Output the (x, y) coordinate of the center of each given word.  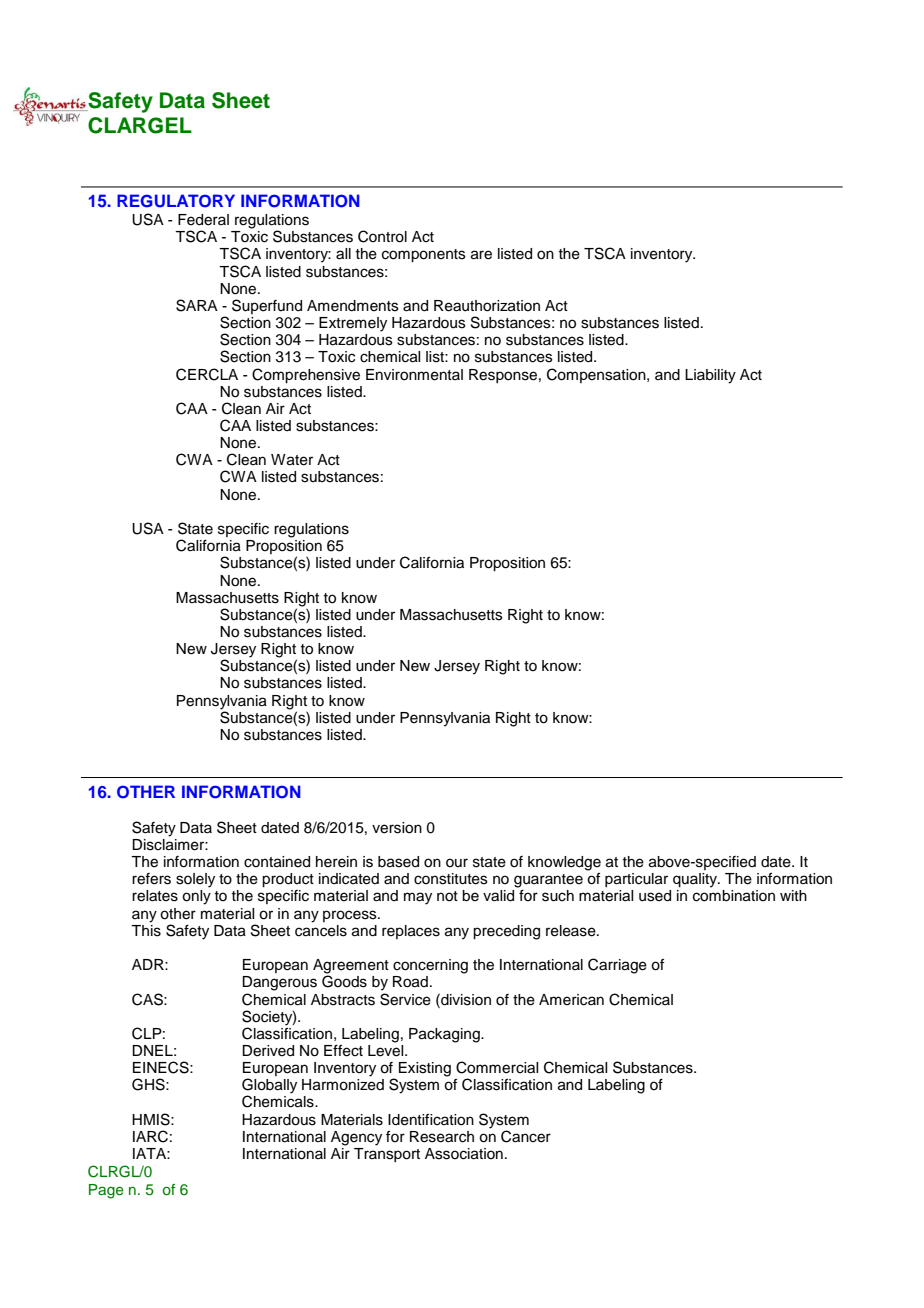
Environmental (414, 375)
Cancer (526, 1136)
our (457, 863)
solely (195, 880)
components (424, 255)
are (481, 255)
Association (464, 1154)
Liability (710, 376)
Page (106, 1191)
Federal (203, 220)
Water (292, 460)
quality (696, 880)
